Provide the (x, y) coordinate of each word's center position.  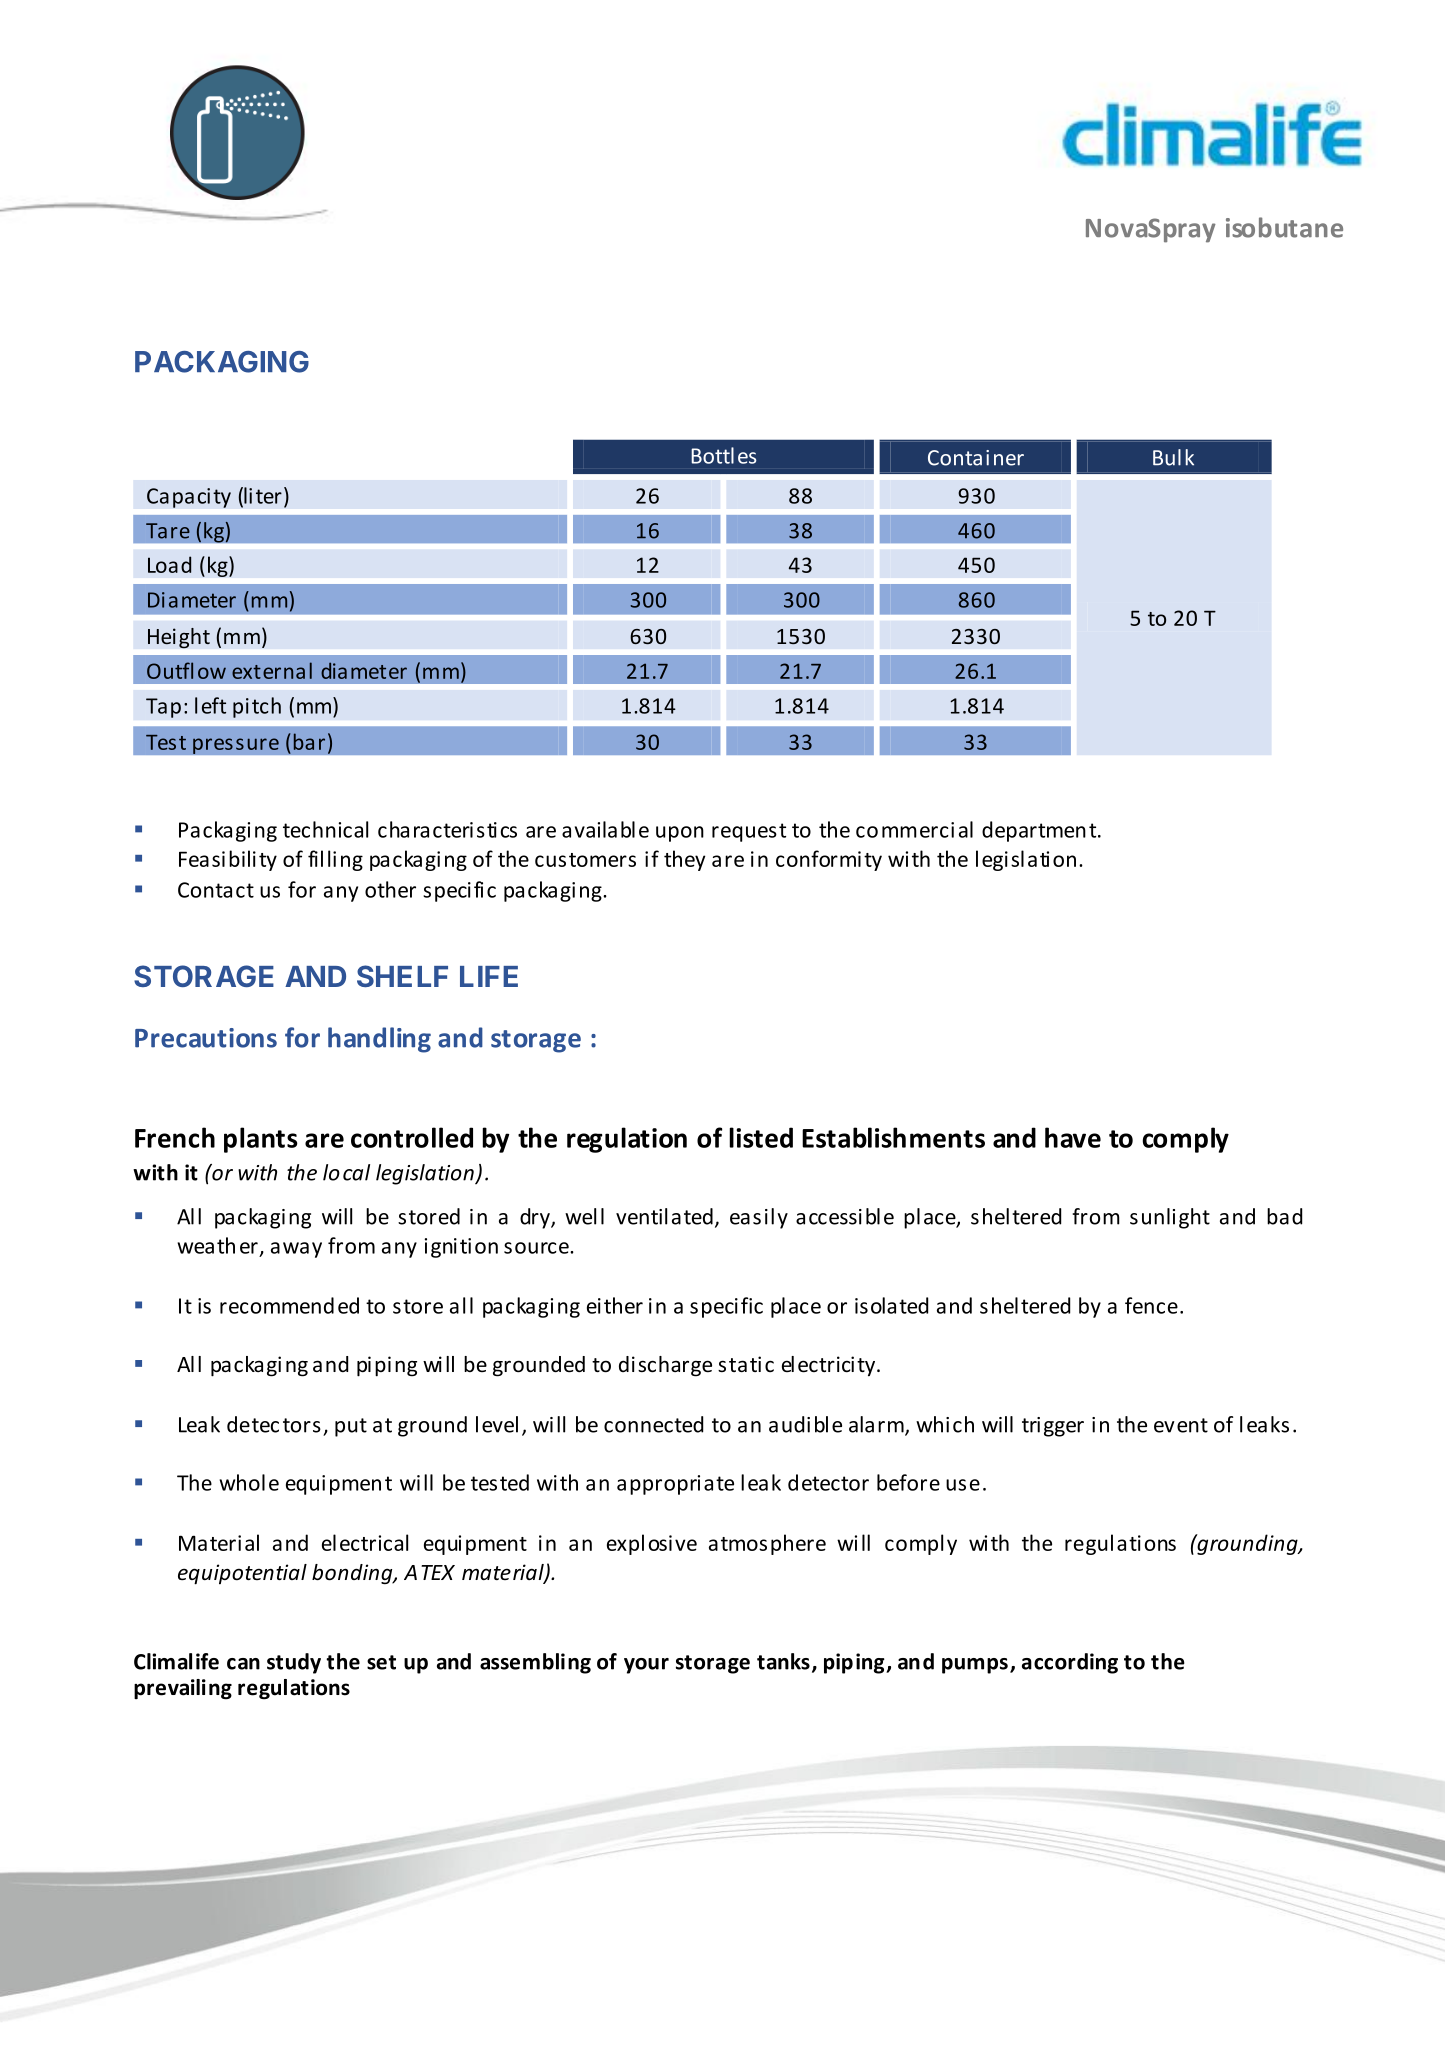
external (272, 670)
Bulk (1173, 457)
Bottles (724, 455)
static (746, 1364)
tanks (783, 1661)
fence (1151, 1305)
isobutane (1284, 227)
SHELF (402, 976)
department (1040, 831)
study (294, 1663)
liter (262, 496)
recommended (289, 1305)
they (685, 860)
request (749, 832)
